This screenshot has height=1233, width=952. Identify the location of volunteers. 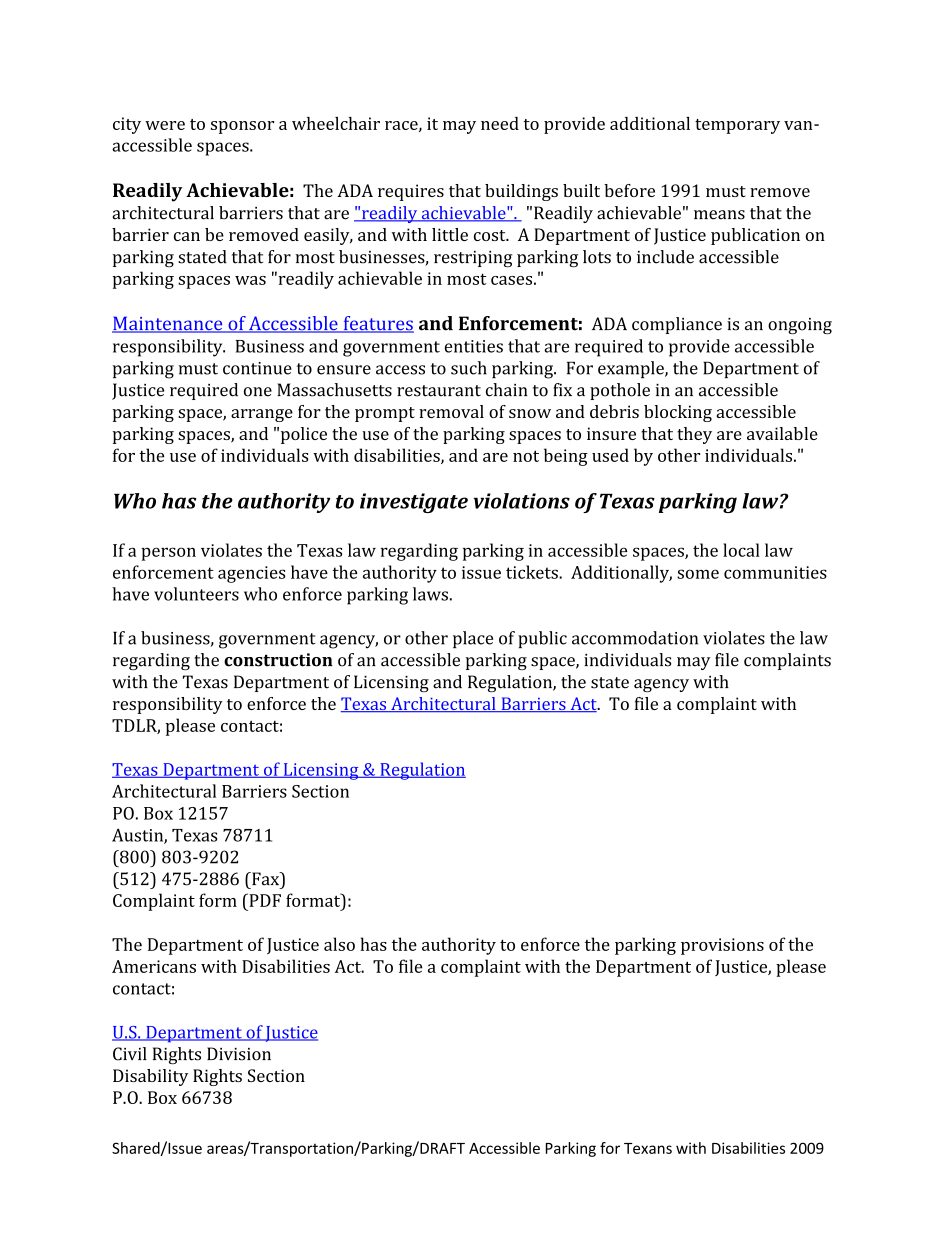
(196, 594).
